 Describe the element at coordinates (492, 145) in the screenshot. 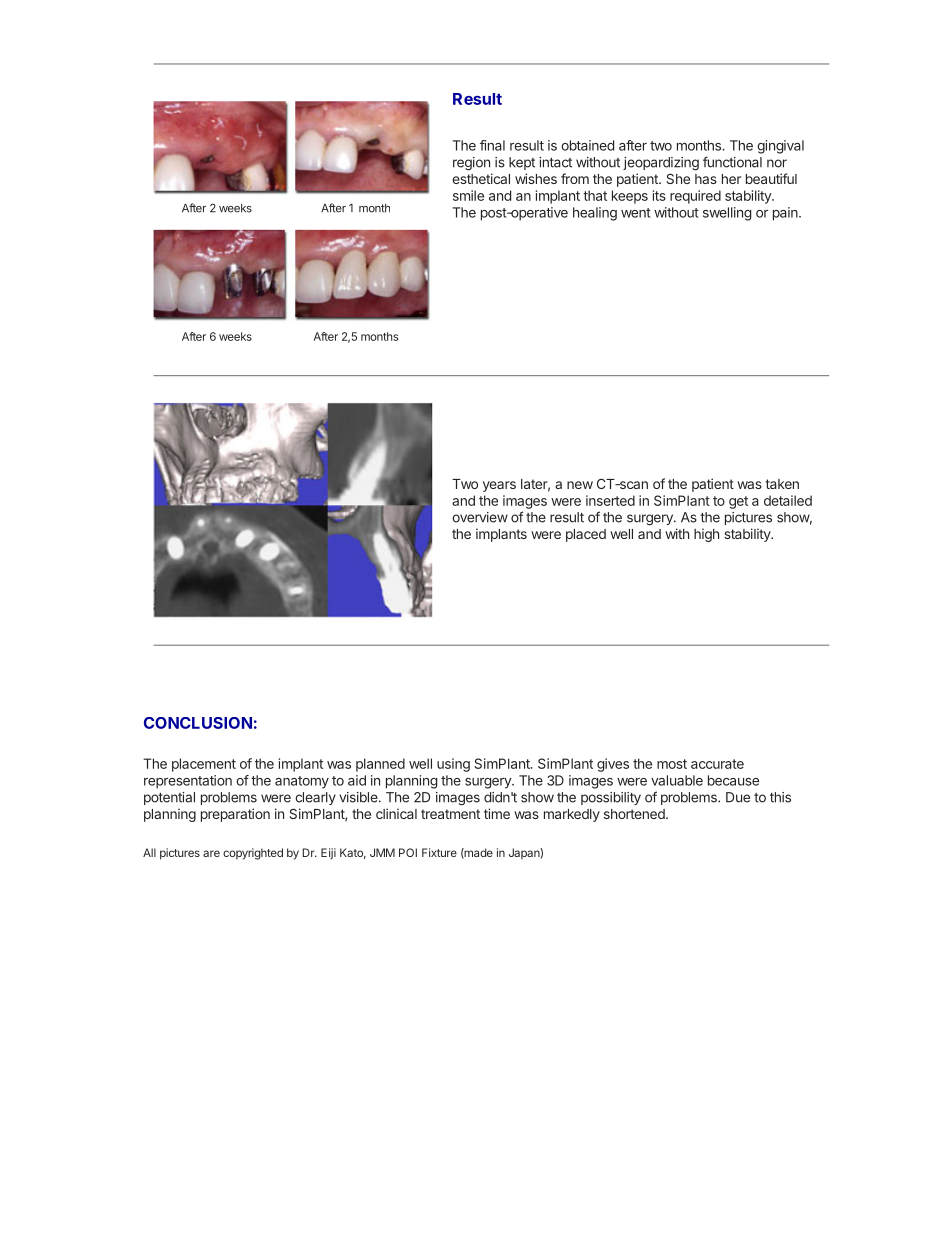

I see `final` at that location.
